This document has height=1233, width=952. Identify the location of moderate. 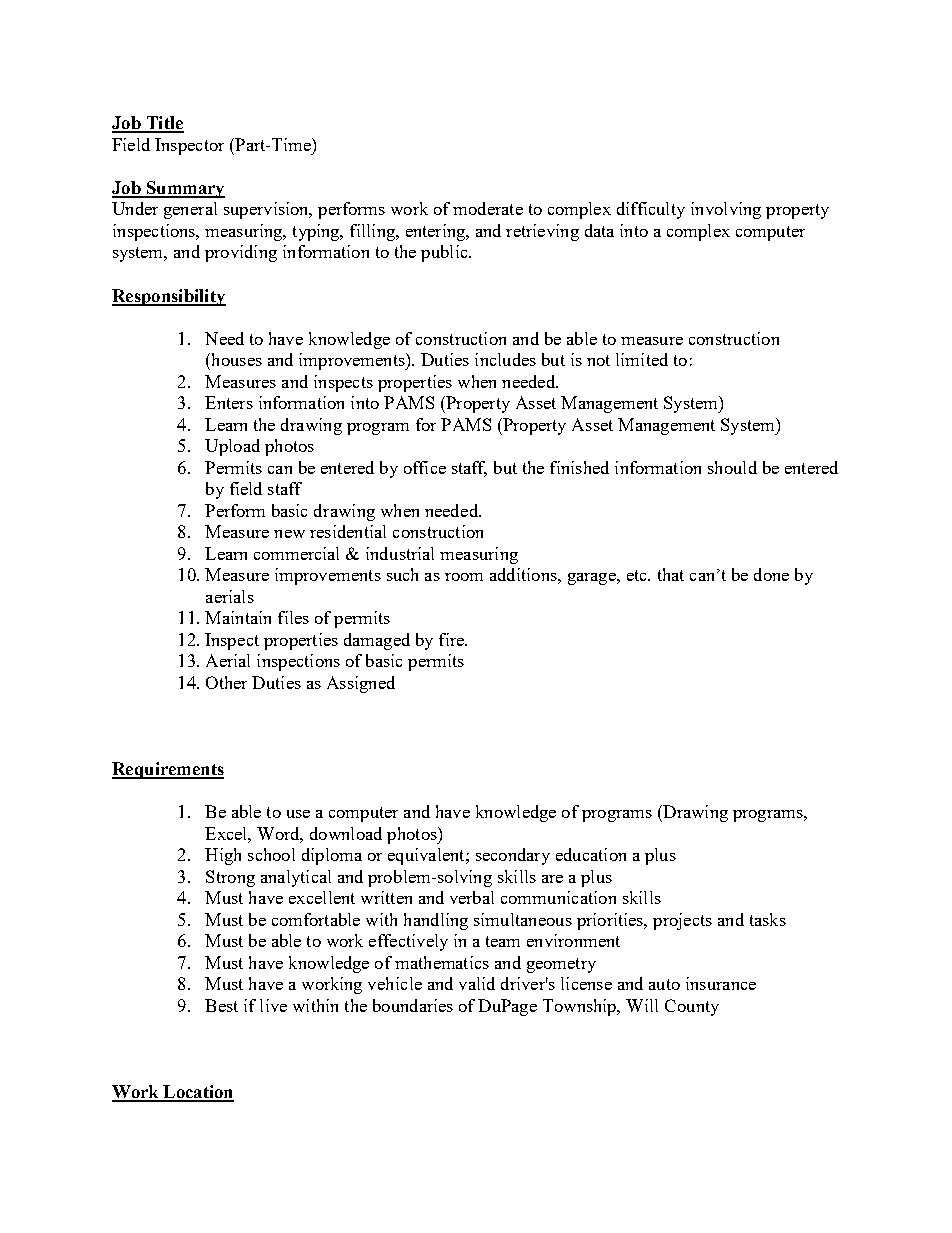
(488, 208).
